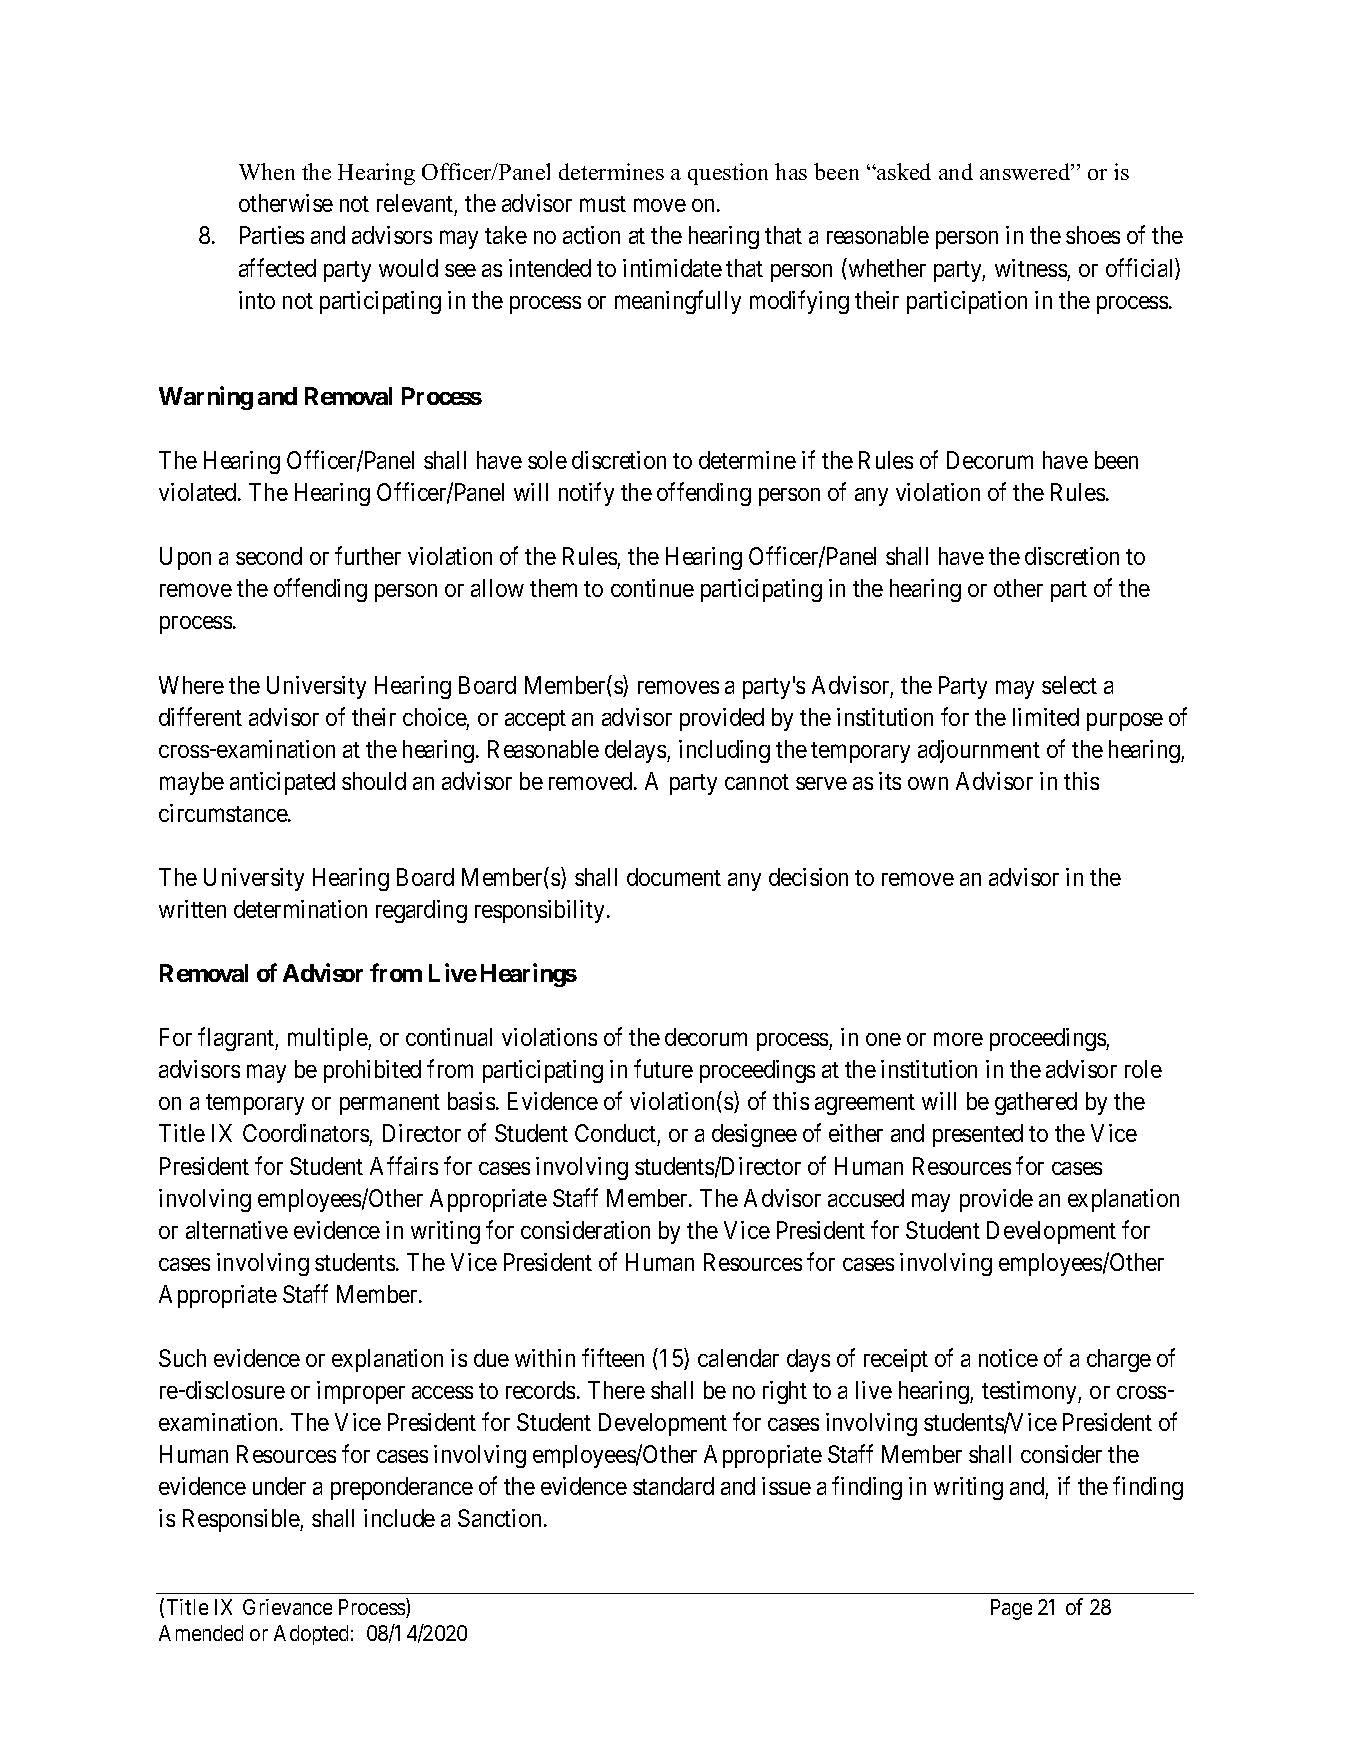  What do you see at coordinates (267, 171) in the screenshot?
I see `When` at bounding box center [267, 171].
